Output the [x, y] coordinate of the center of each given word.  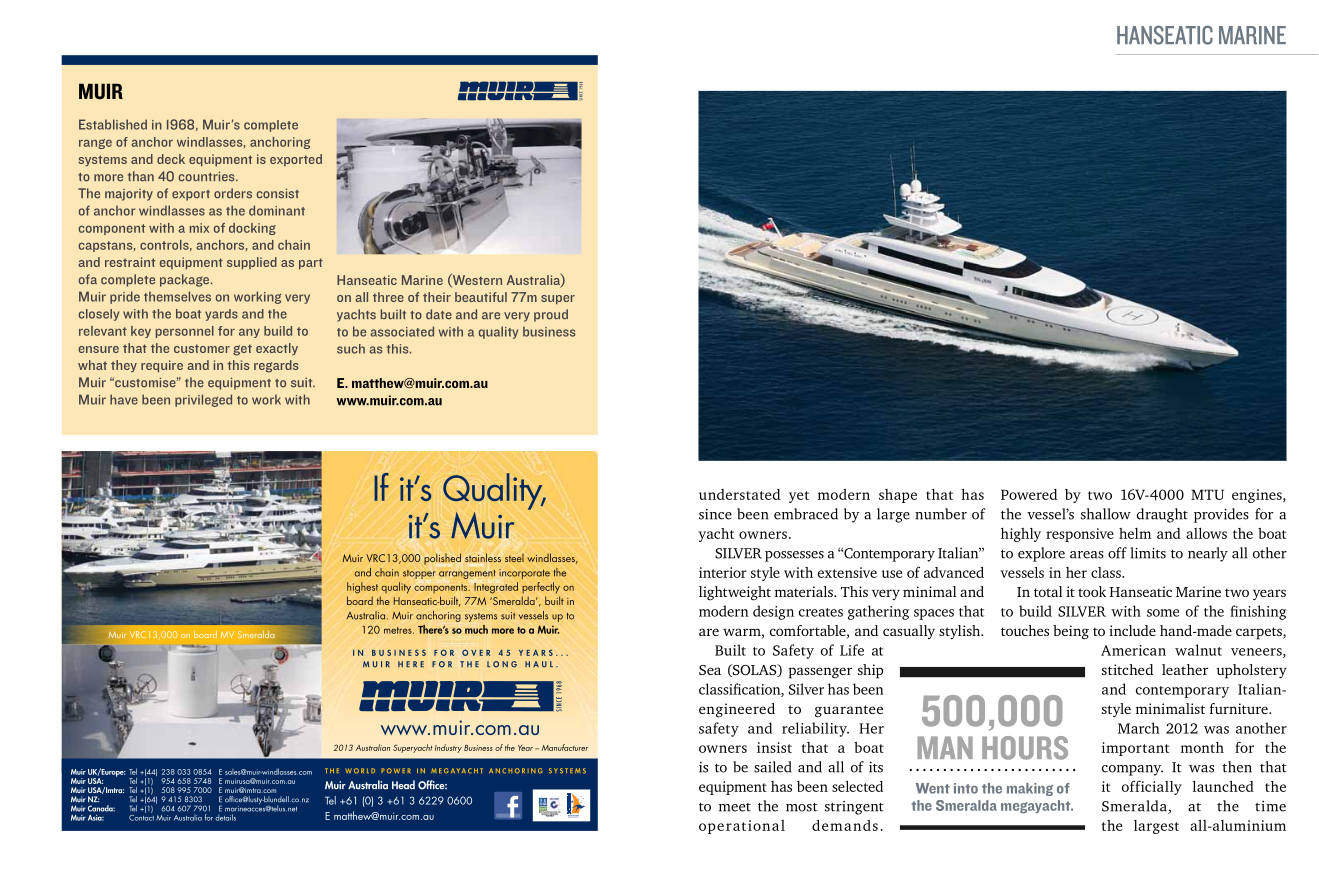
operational [742, 827]
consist [278, 193]
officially [1152, 787]
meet [735, 807]
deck [171, 159]
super [558, 299]
